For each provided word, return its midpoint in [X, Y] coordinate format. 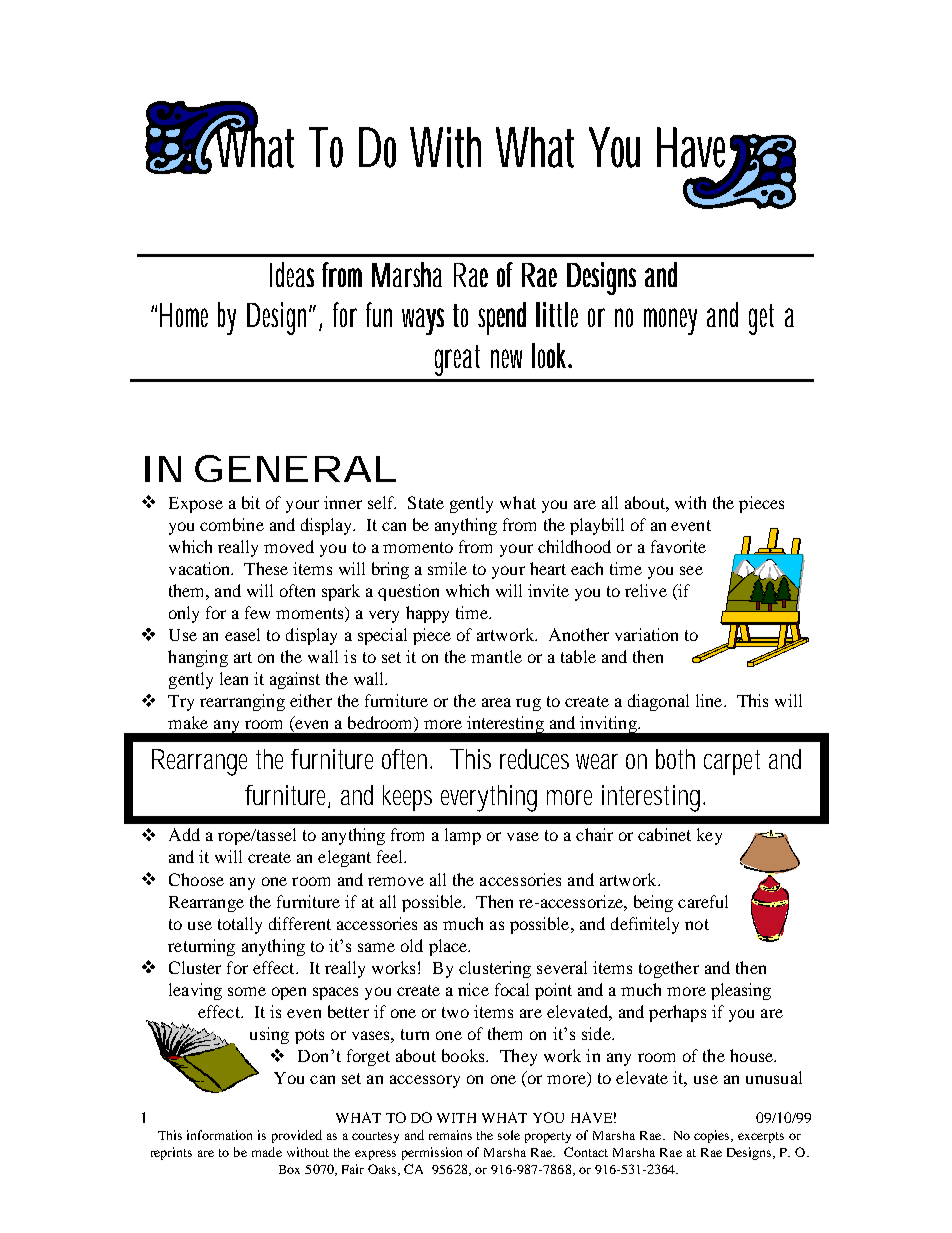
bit [251, 502]
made [267, 1152]
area [496, 702]
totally [240, 925]
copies [713, 1136]
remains [450, 1135]
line [710, 700]
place [449, 947]
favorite [678, 546]
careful [703, 901]
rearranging [242, 702]
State [426, 502]
